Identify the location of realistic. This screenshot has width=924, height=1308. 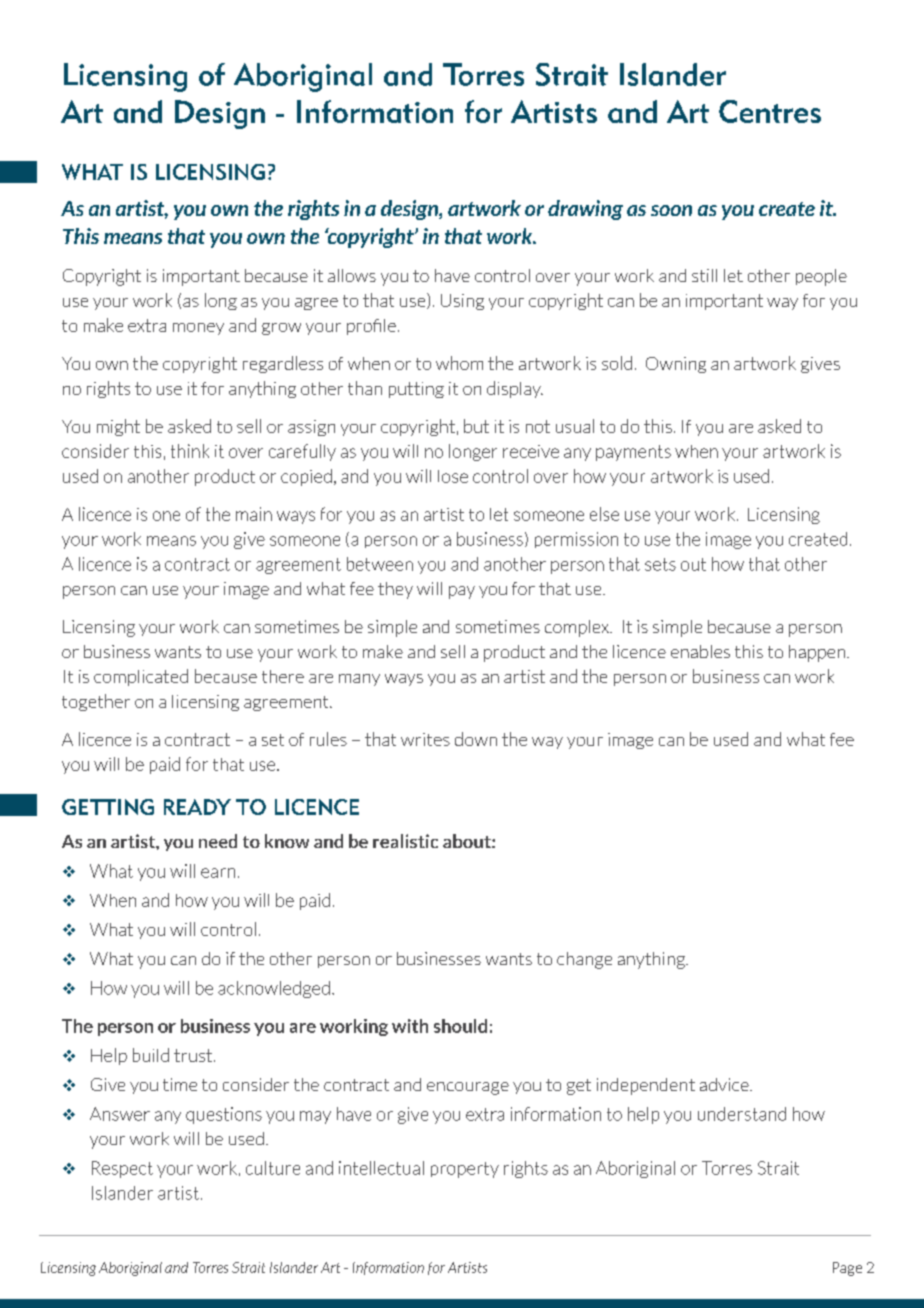
(405, 841).
